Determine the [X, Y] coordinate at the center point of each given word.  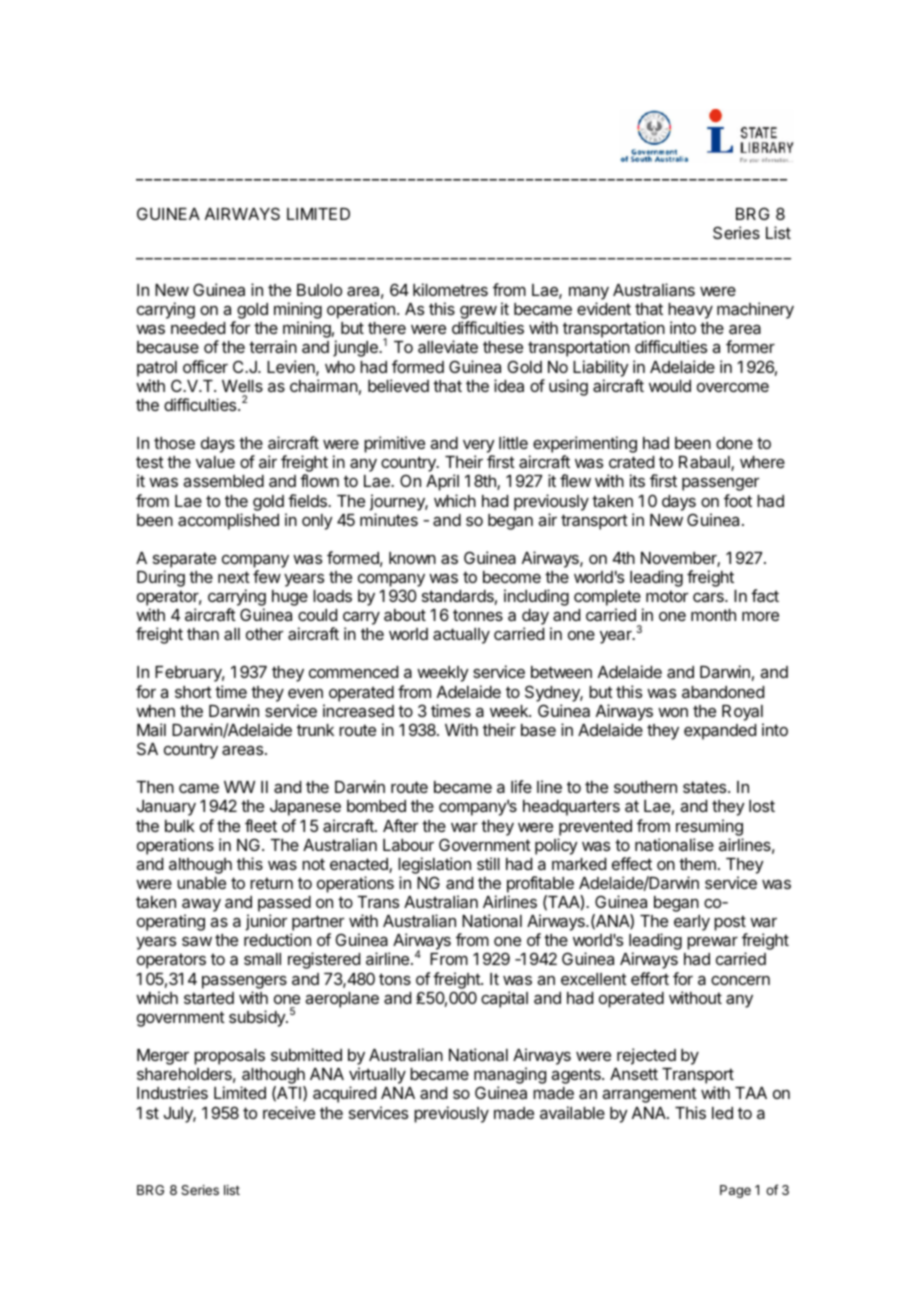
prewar [712, 943]
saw [197, 941]
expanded [720, 732]
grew [478, 314]
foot [738, 500]
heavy [690, 312]
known [412, 558]
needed [198, 328]
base [538, 730]
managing [510, 1077]
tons [395, 979]
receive [289, 1112]
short [193, 692]
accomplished [228, 521]
